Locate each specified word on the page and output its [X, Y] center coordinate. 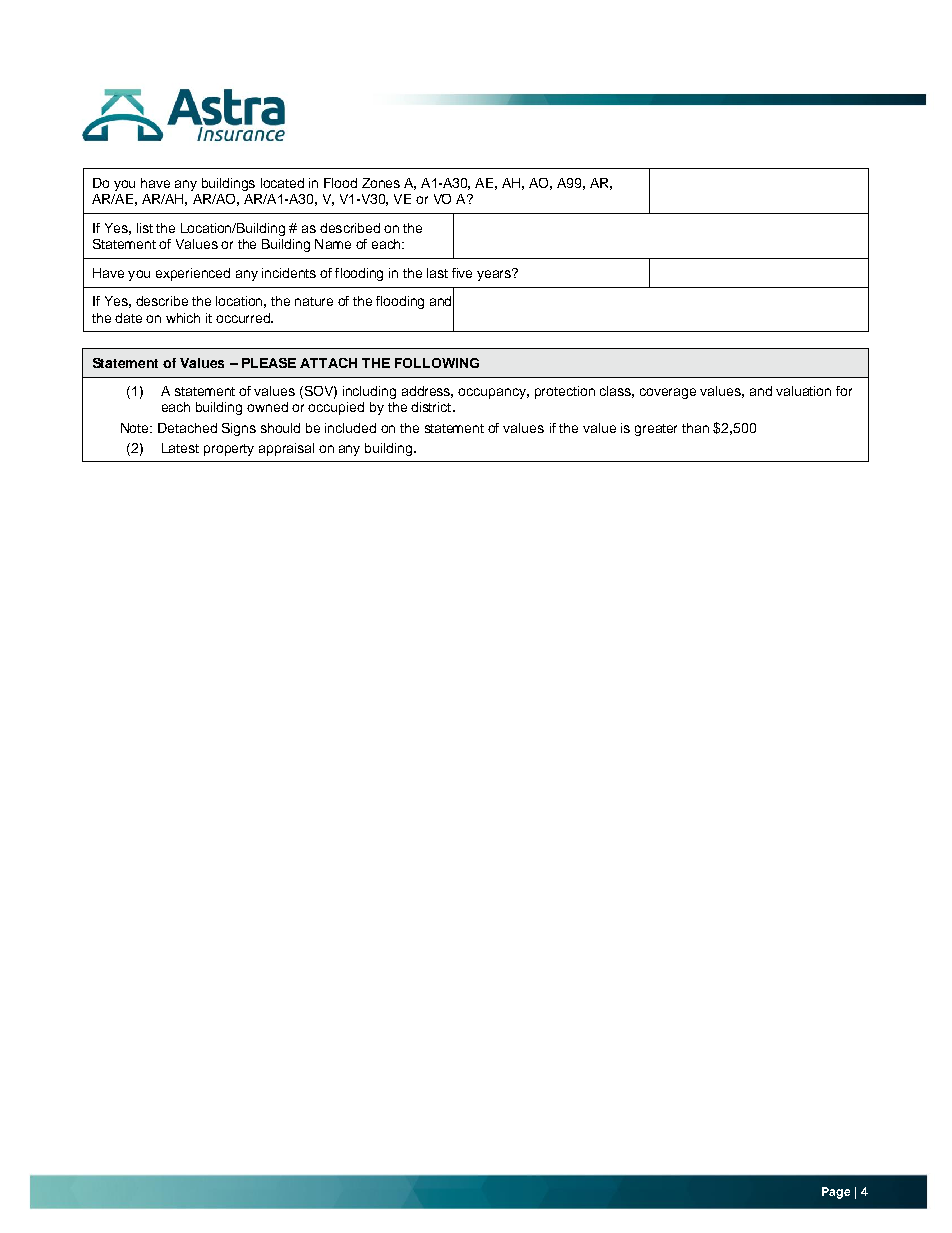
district [432, 407]
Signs [239, 429]
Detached [187, 428]
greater [656, 430]
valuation [803, 391]
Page [836, 1193]
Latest [180, 448]
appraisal [286, 449]
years [495, 275]
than [695, 428]
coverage [668, 393]
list [145, 228]
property [229, 450]
